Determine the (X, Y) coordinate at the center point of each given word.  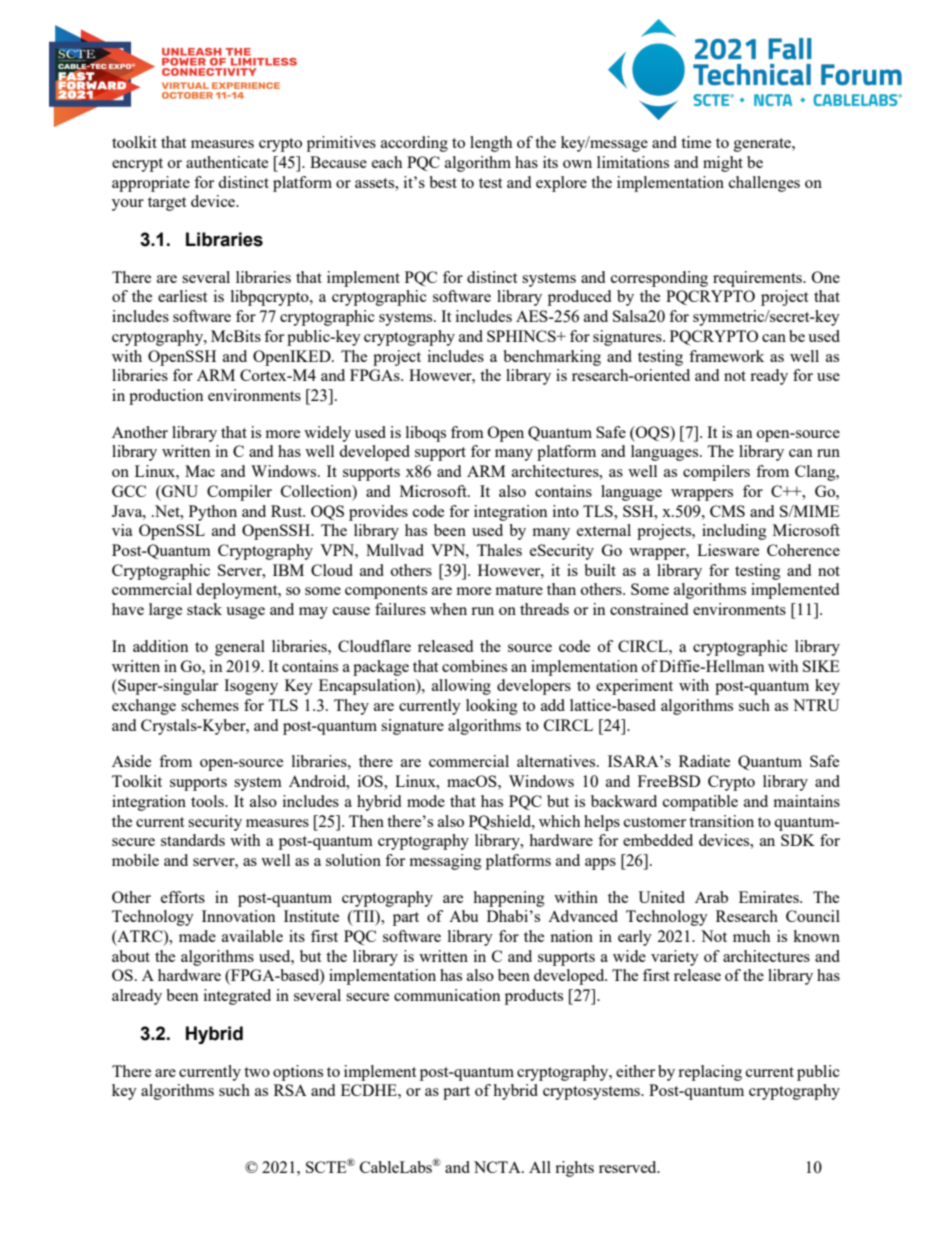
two (257, 1072)
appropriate (151, 184)
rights (574, 1169)
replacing (710, 1073)
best (443, 182)
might (723, 164)
